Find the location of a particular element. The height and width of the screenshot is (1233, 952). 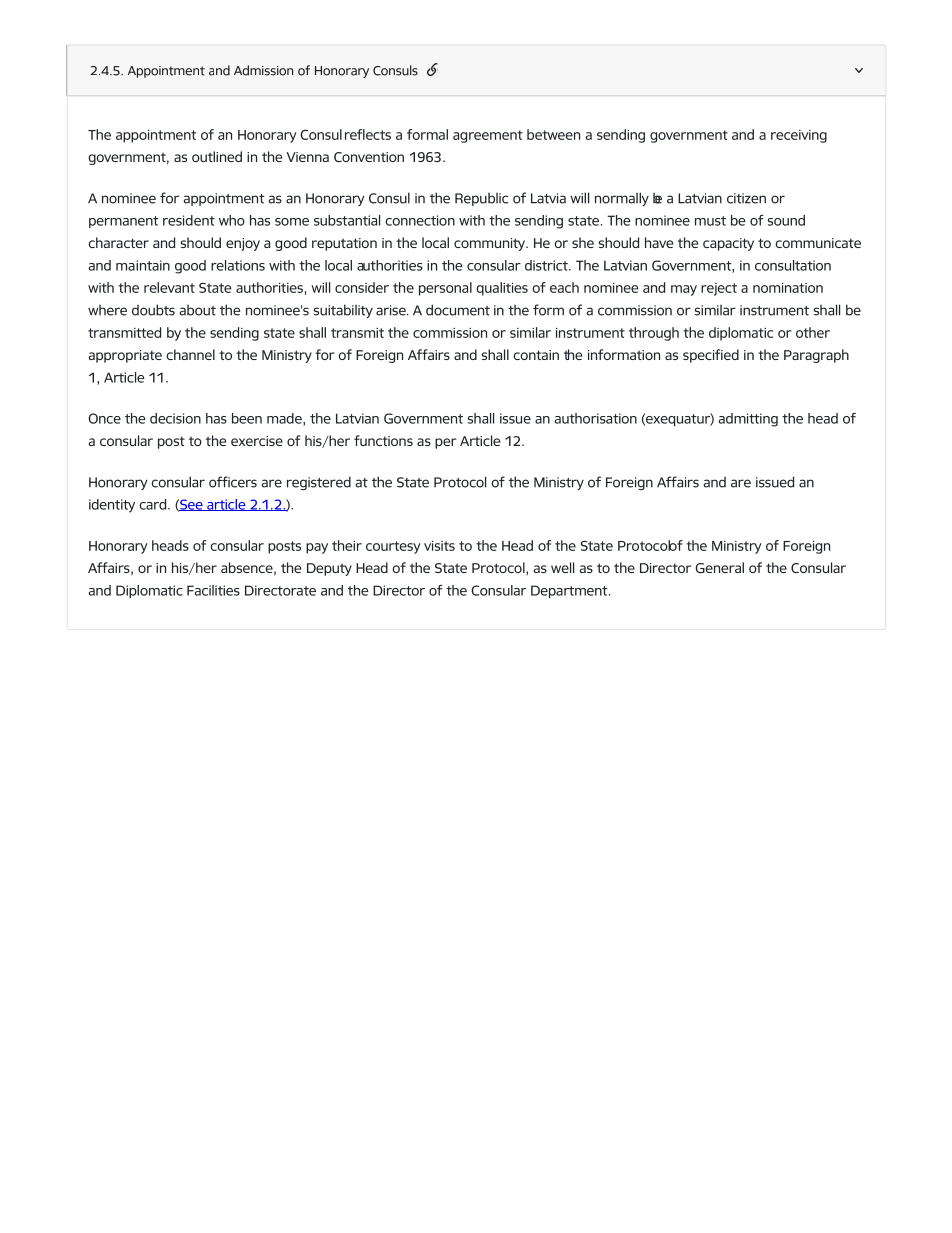

admitting is located at coordinates (748, 420).
